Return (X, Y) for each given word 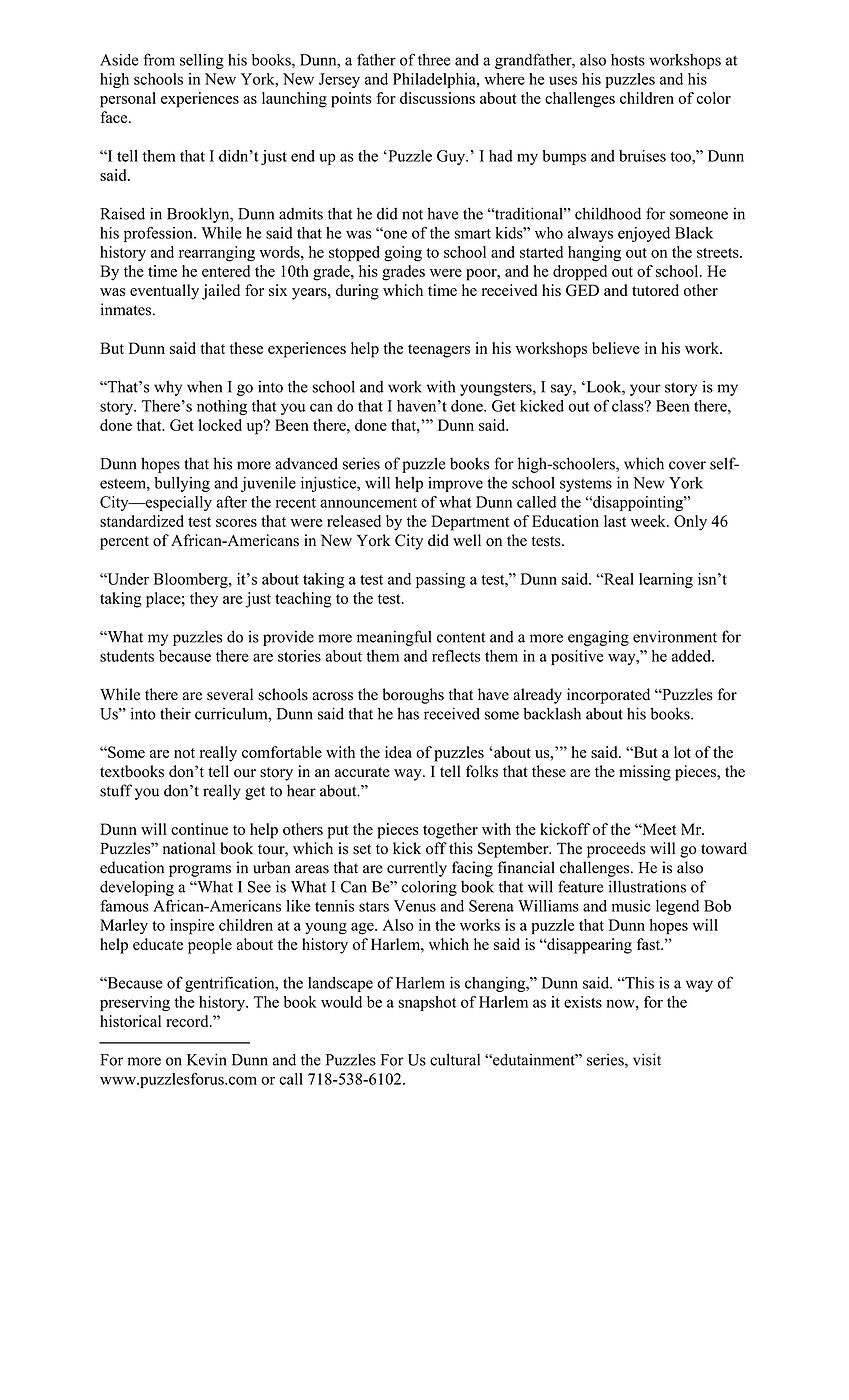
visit (647, 1059)
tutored (655, 290)
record (188, 1021)
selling (202, 61)
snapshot (427, 1003)
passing (441, 580)
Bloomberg (192, 580)
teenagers (439, 351)
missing (645, 773)
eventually (164, 292)
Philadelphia (435, 80)
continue (199, 829)
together (450, 831)
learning (666, 580)
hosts (628, 60)
